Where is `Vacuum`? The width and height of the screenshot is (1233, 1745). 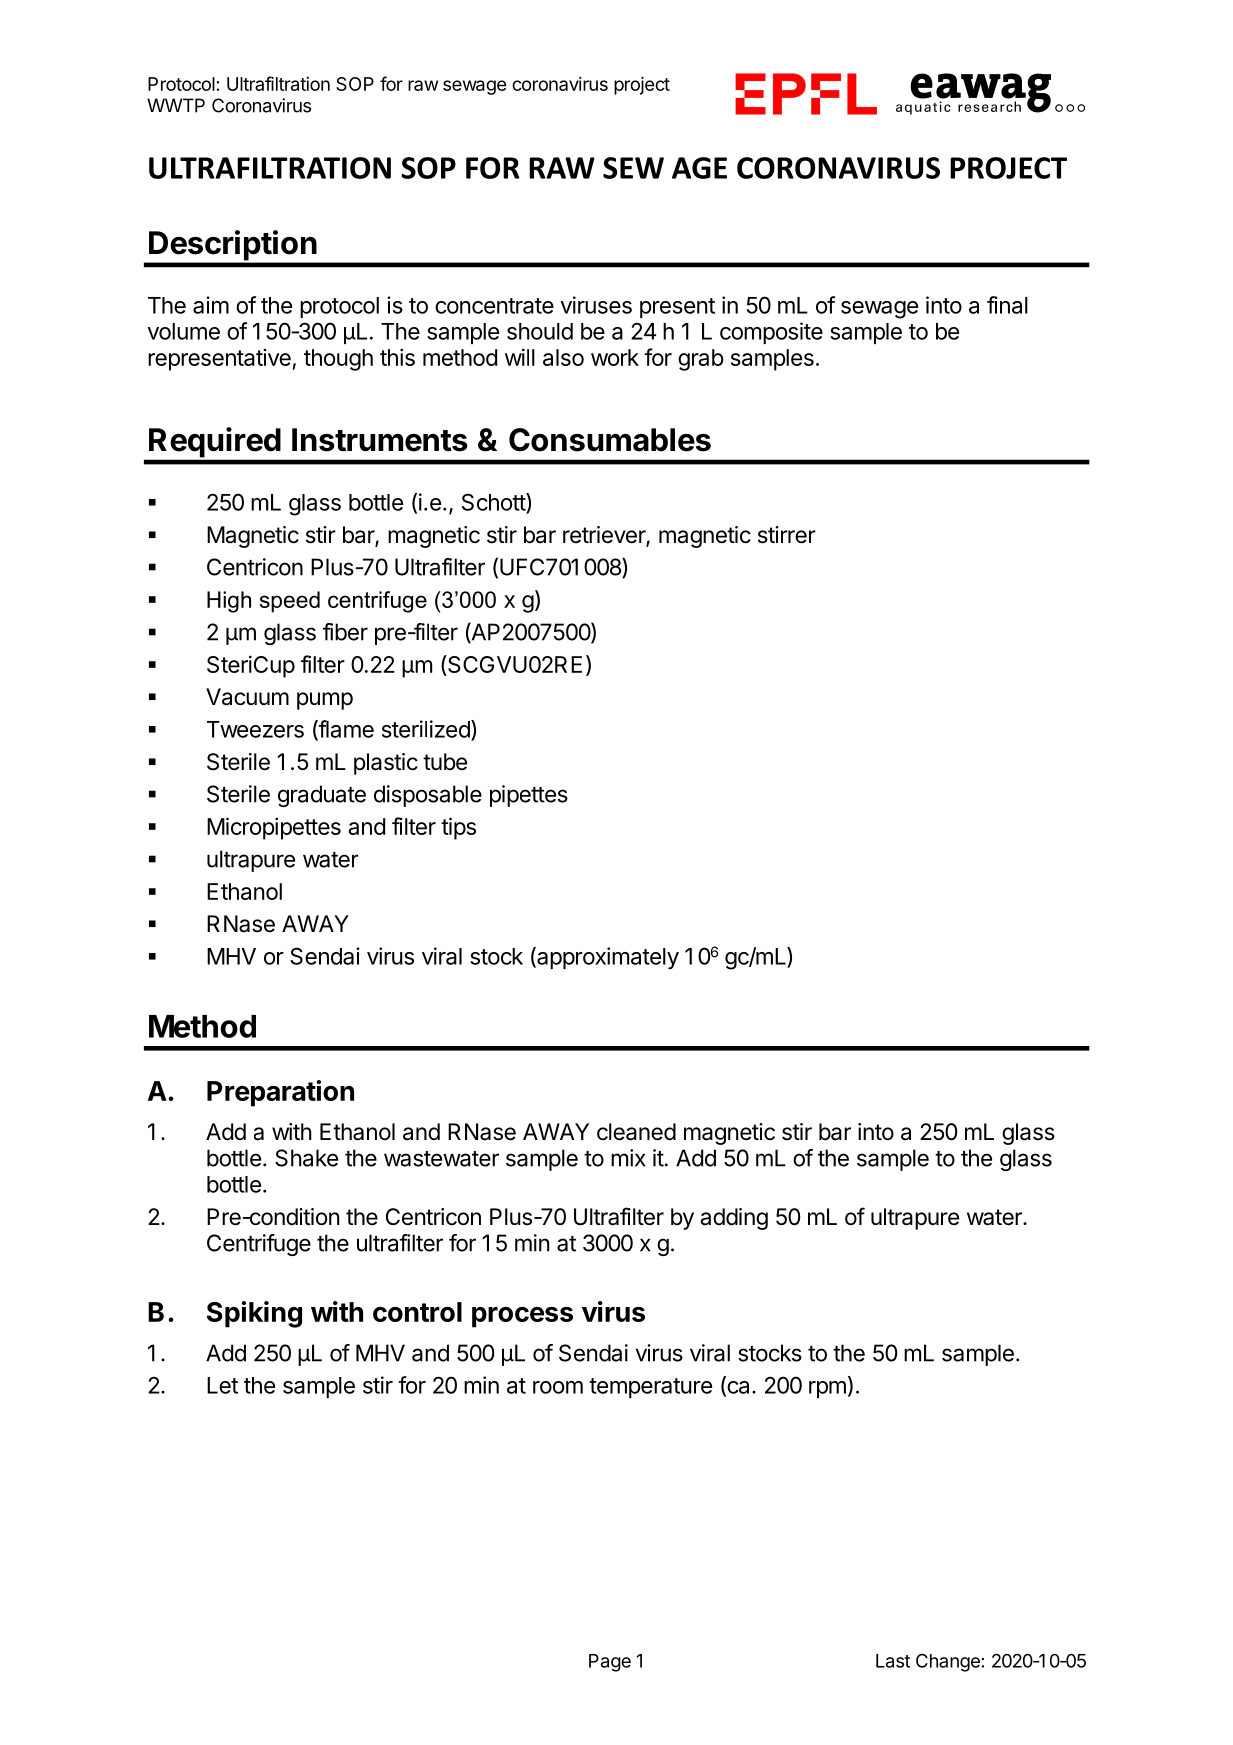 Vacuum is located at coordinates (247, 697).
